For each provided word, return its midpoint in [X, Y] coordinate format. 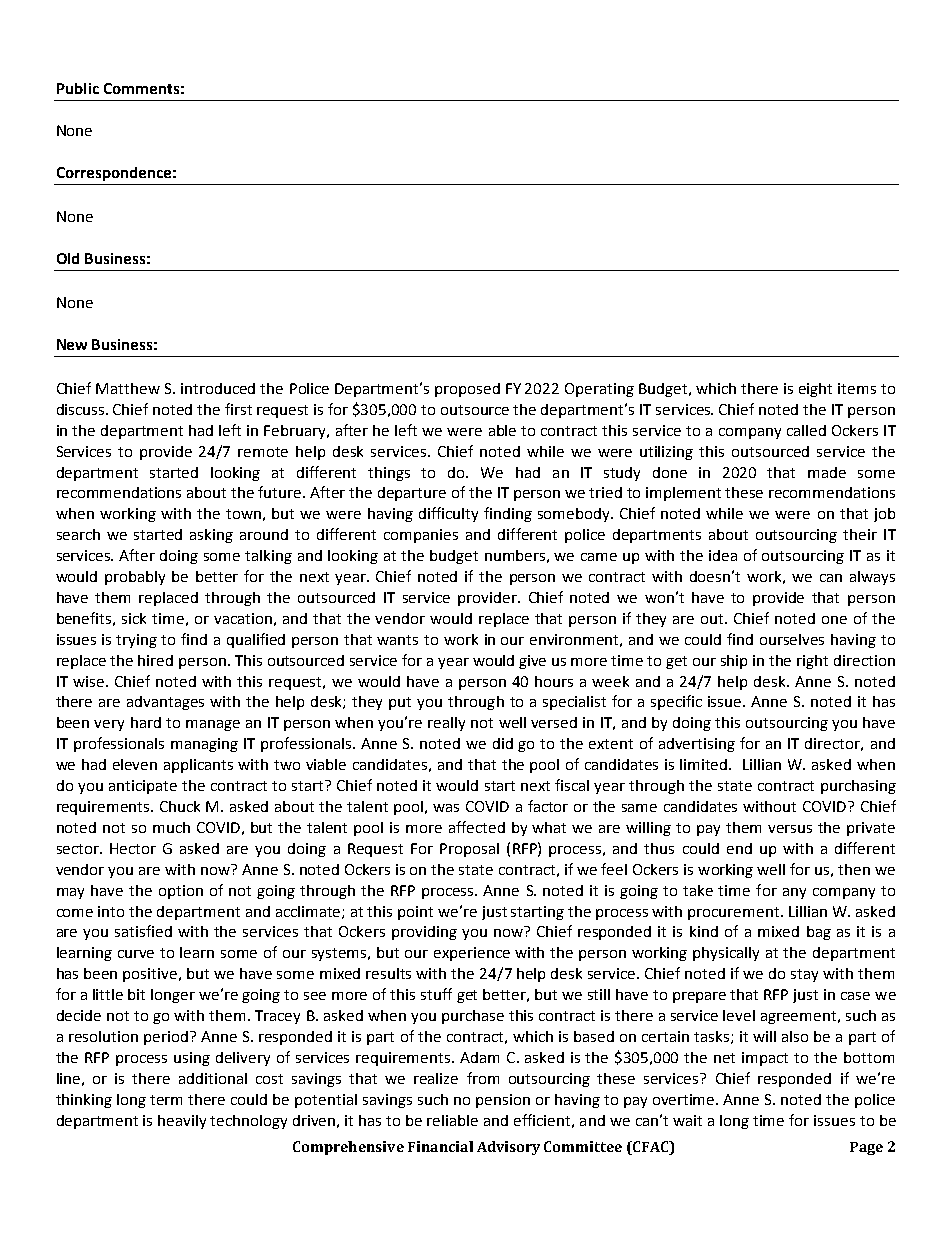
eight [815, 390]
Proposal [469, 850]
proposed [467, 390]
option [181, 892]
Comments [141, 88]
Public [78, 88]
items [857, 388]
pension [503, 1101]
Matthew [128, 388]
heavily [182, 1122]
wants [397, 640]
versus [790, 829]
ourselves [792, 639]
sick [134, 618]
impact [765, 1059]
